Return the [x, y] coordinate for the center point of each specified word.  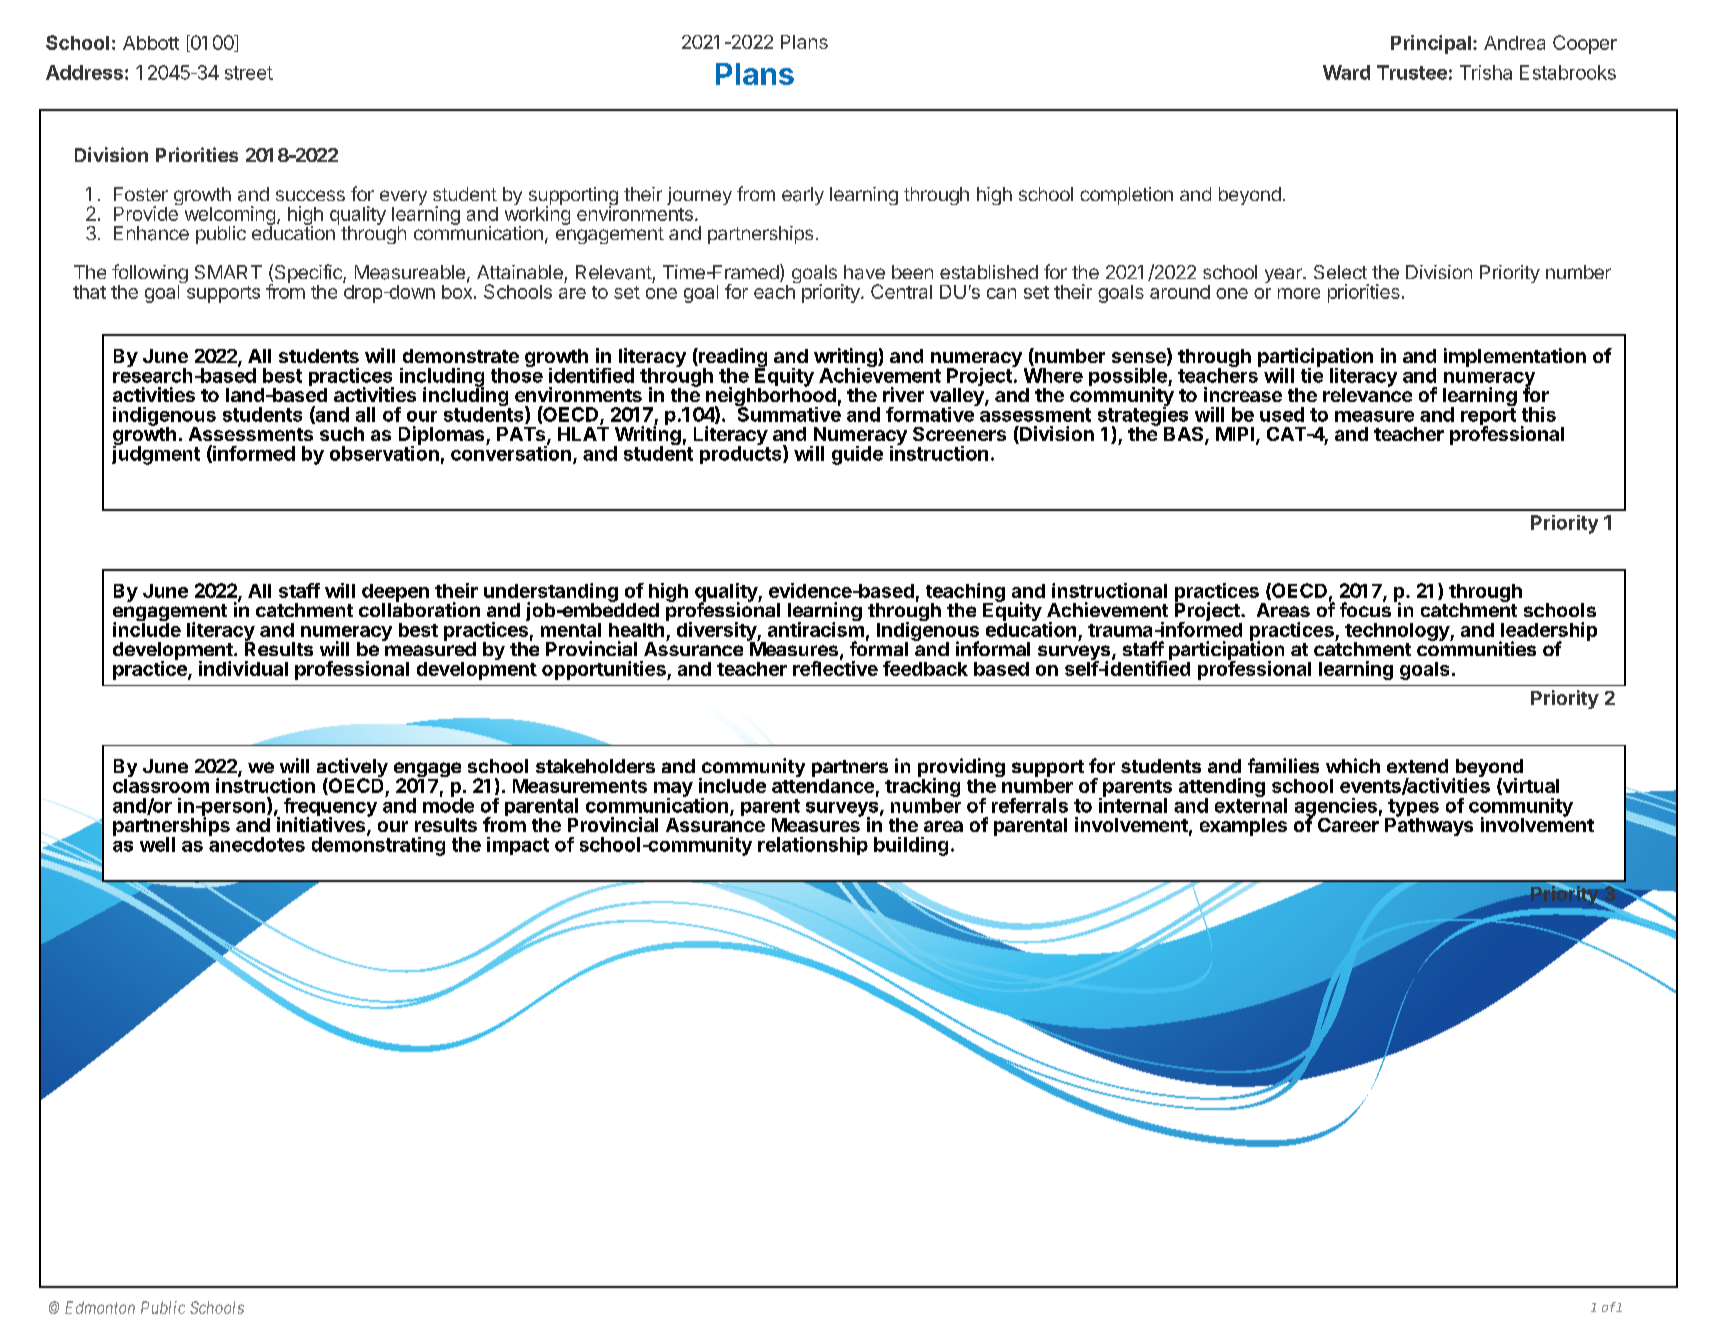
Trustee [1412, 72]
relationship [813, 846]
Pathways [1429, 825]
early [803, 196]
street [249, 73]
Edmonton [100, 1307]
